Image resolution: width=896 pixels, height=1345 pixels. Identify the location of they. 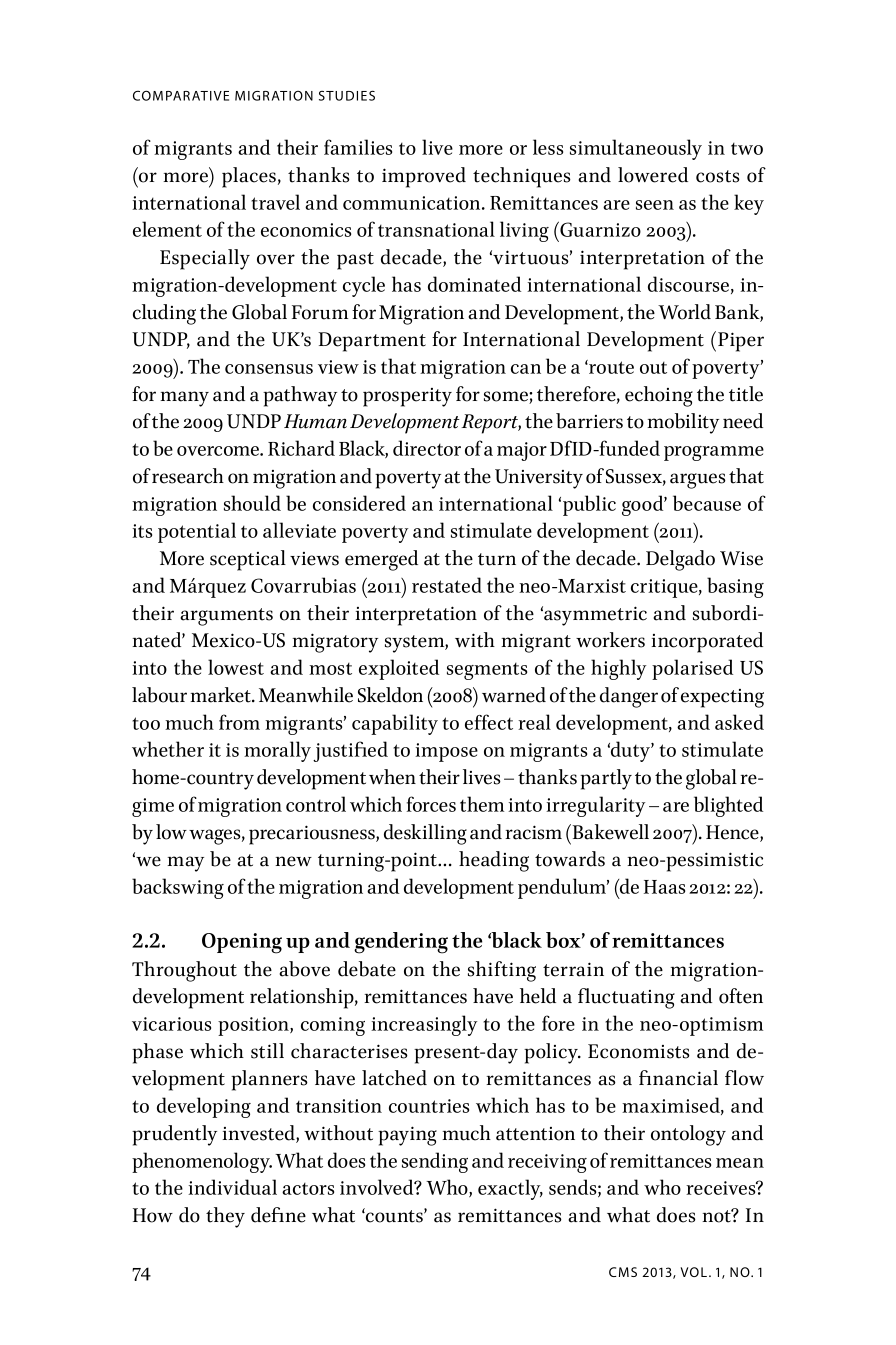
(225, 1217).
